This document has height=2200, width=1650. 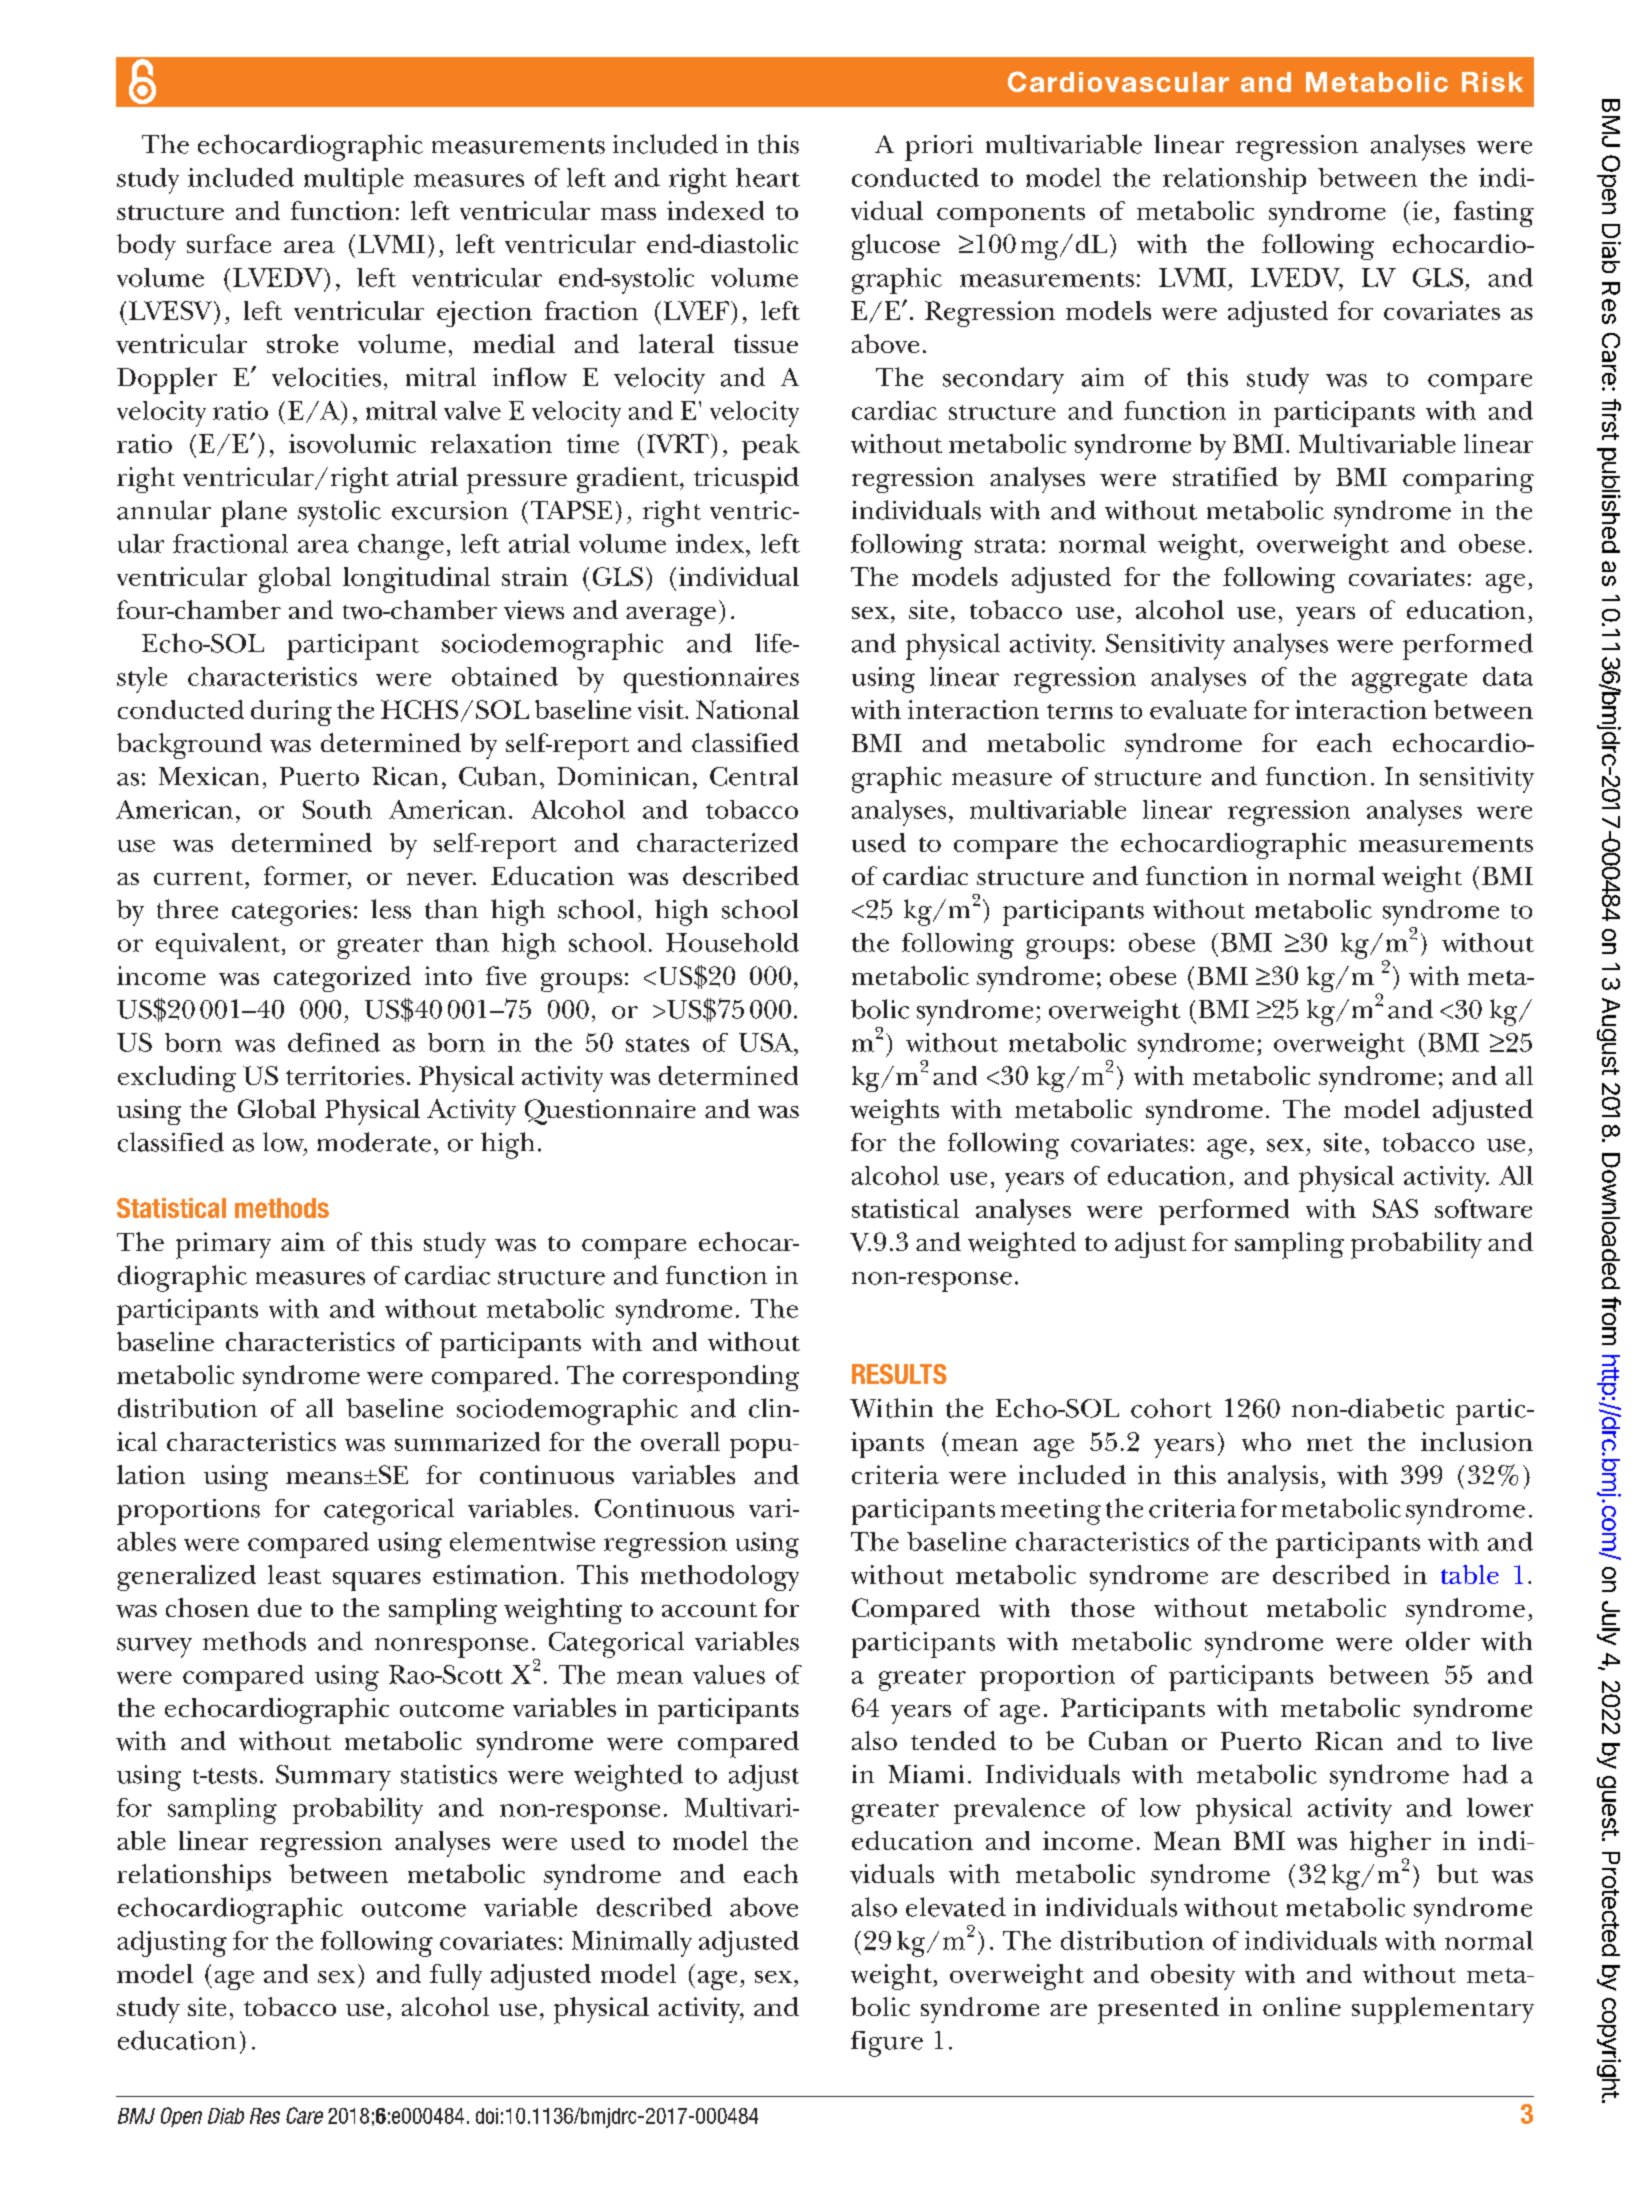 What do you see at coordinates (767, 1042) in the document?
I see `USA` at bounding box center [767, 1042].
